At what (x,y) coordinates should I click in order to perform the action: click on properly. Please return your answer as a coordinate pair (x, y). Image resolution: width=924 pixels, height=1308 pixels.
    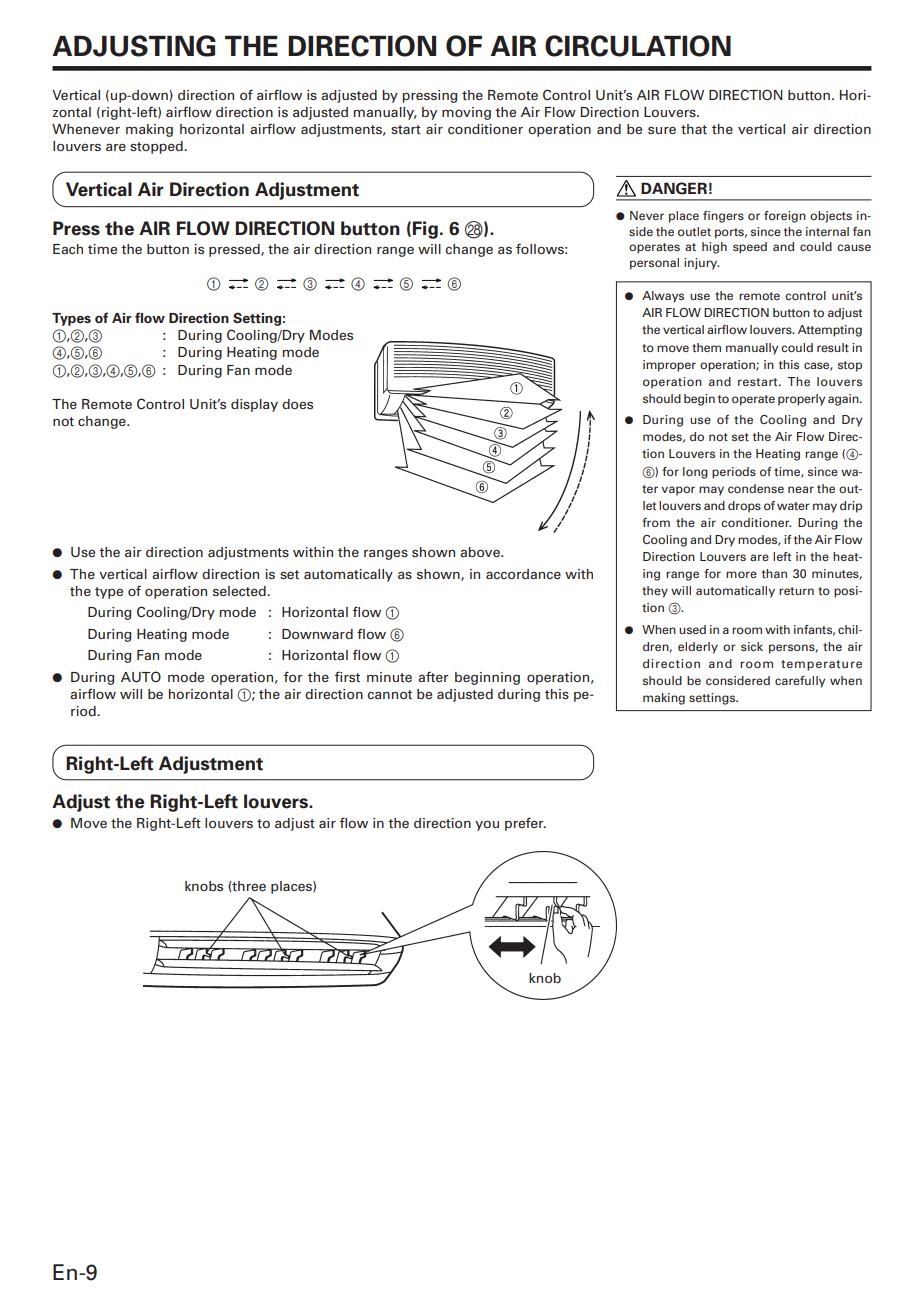
    Looking at the image, I should click on (801, 400).
